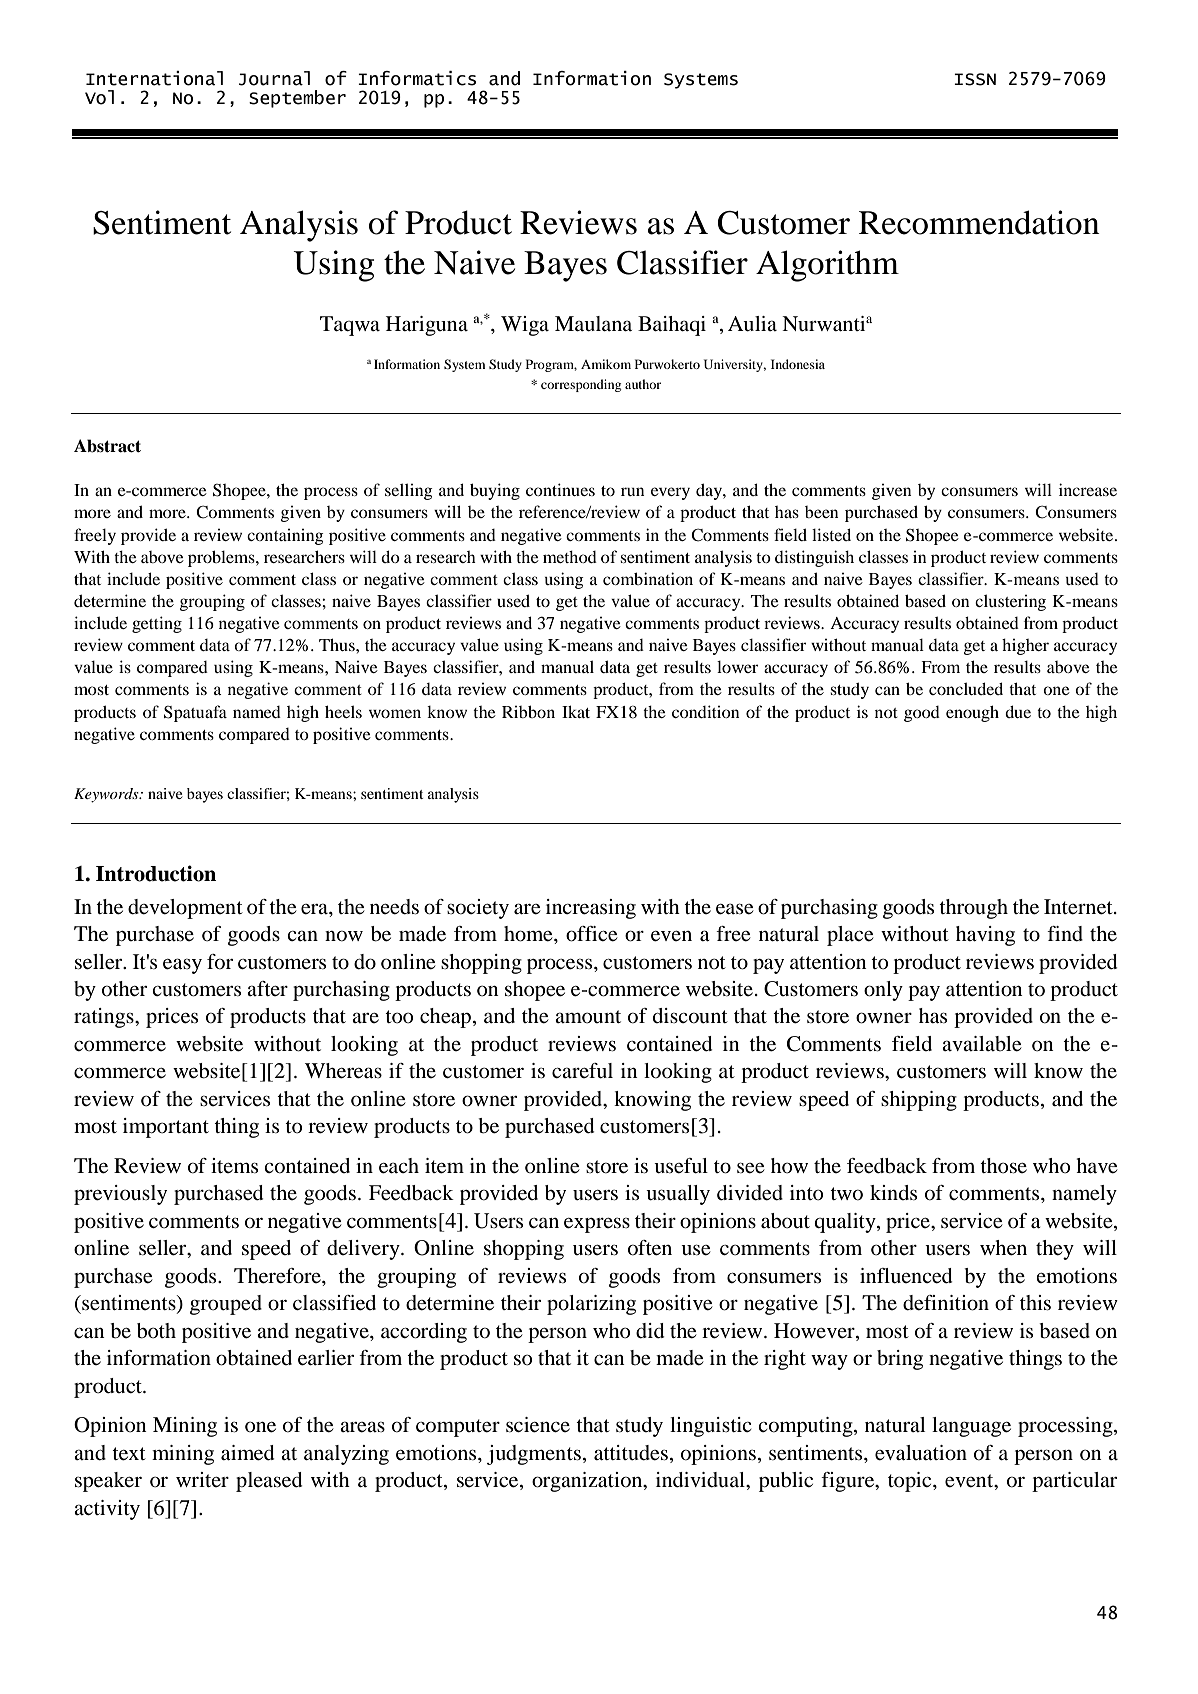  What do you see at coordinates (202, 1479) in the screenshot?
I see `writer` at bounding box center [202, 1479].
